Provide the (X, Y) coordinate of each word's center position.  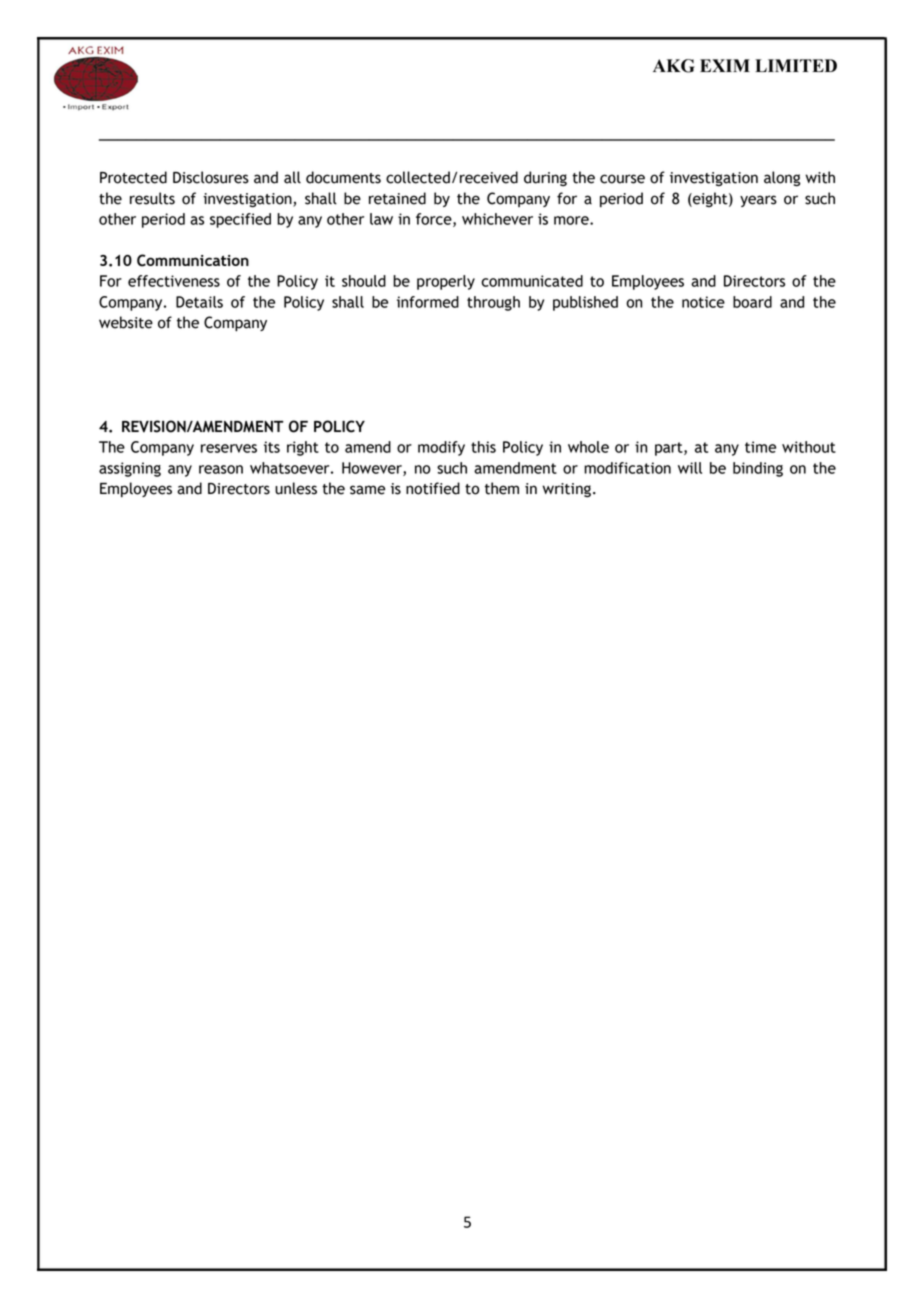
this (483, 447)
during (545, 178)
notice (703, 302)
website (126, 322)
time (760, 447)
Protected (133, 177)
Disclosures (211, 177)
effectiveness (174, 281)
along (782, 178)
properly (446, 282)
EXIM (725, 65)
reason (221, 469)
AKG (674, 66)
